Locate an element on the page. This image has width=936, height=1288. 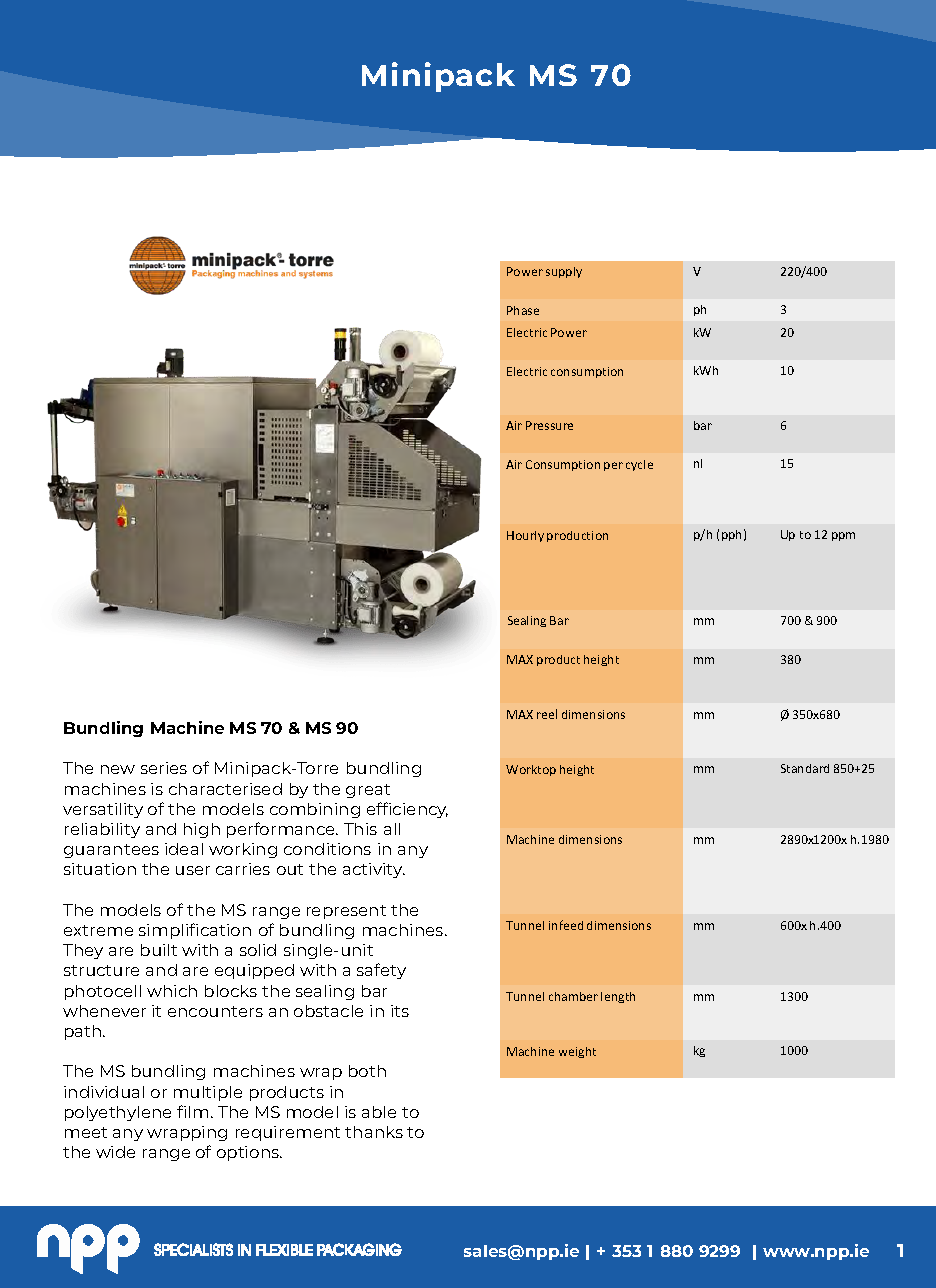
series is located at coordinates (164, 768).
